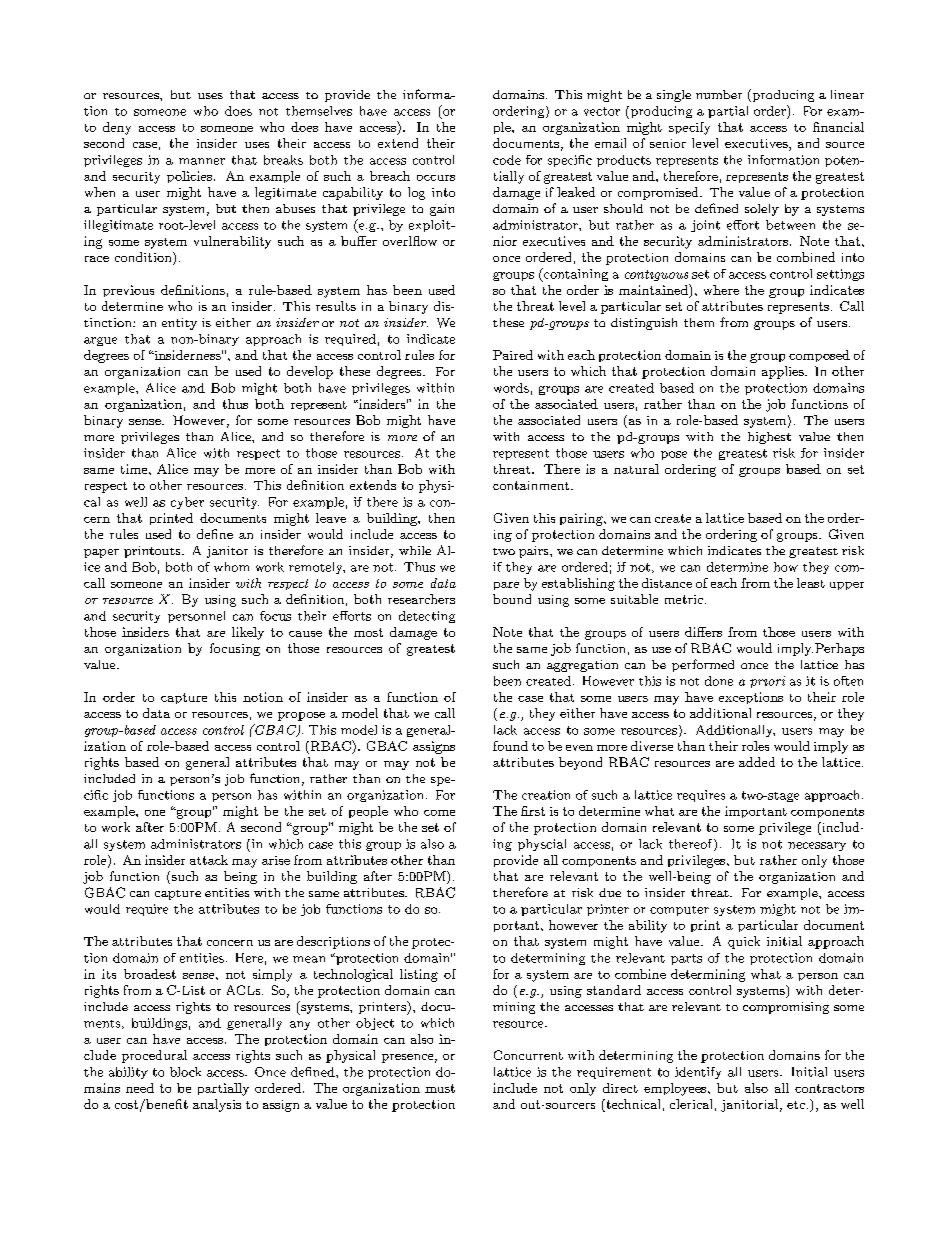 The image size is (952, 1233). Describe the element at coordinates (507, 160) in the screenshot. I see `code` at that location.
